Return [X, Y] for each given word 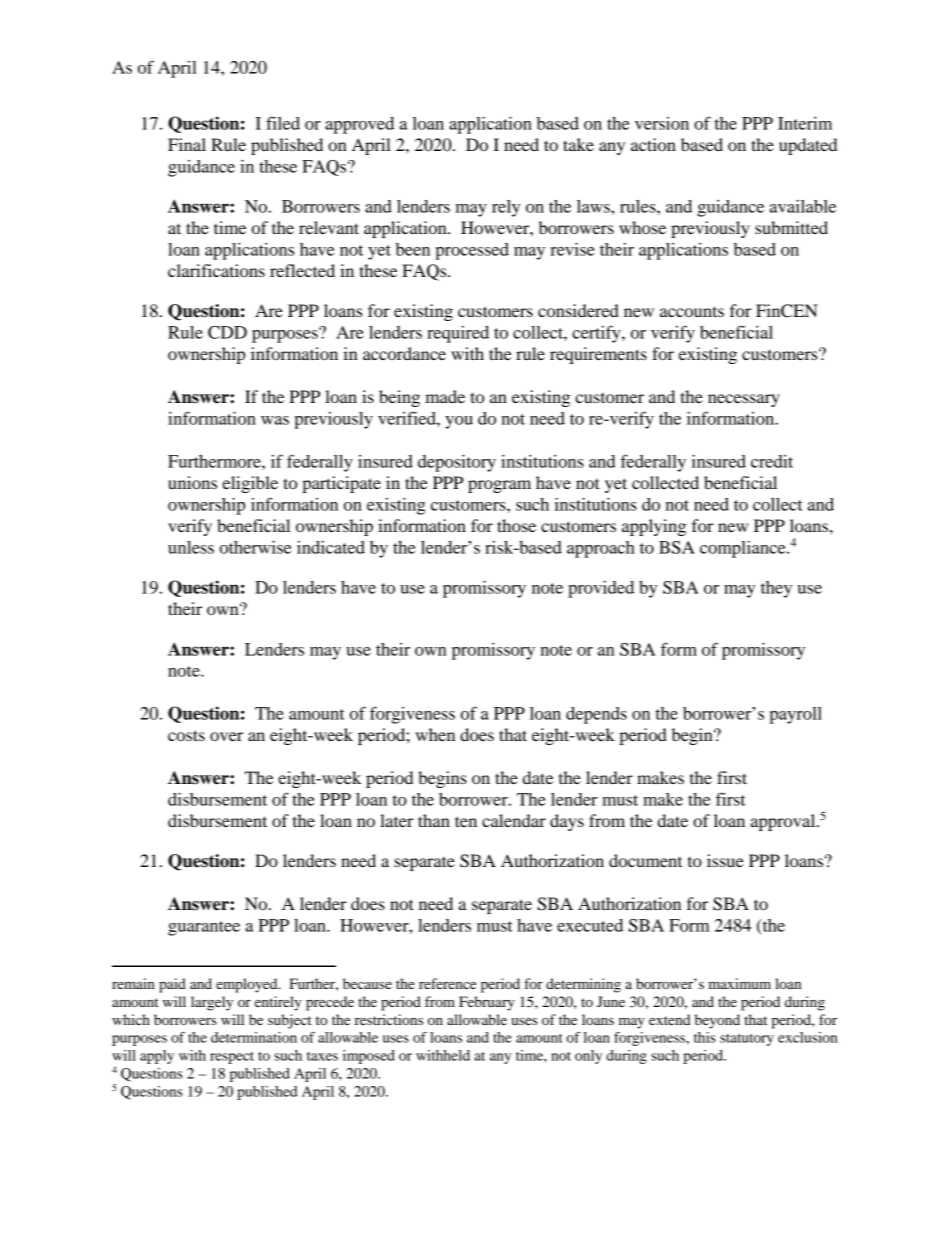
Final [187, 144]
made [445, 396]
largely [212, 1003]
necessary [744, 400]
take [578, 144]
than [434, 820]
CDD [227, 332]
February [487, 1003]
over [226, 736]
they [776, 589]
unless [191, 547]
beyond [717, 1021]
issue [725, 860]
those [516, 525]
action [653, 144]
